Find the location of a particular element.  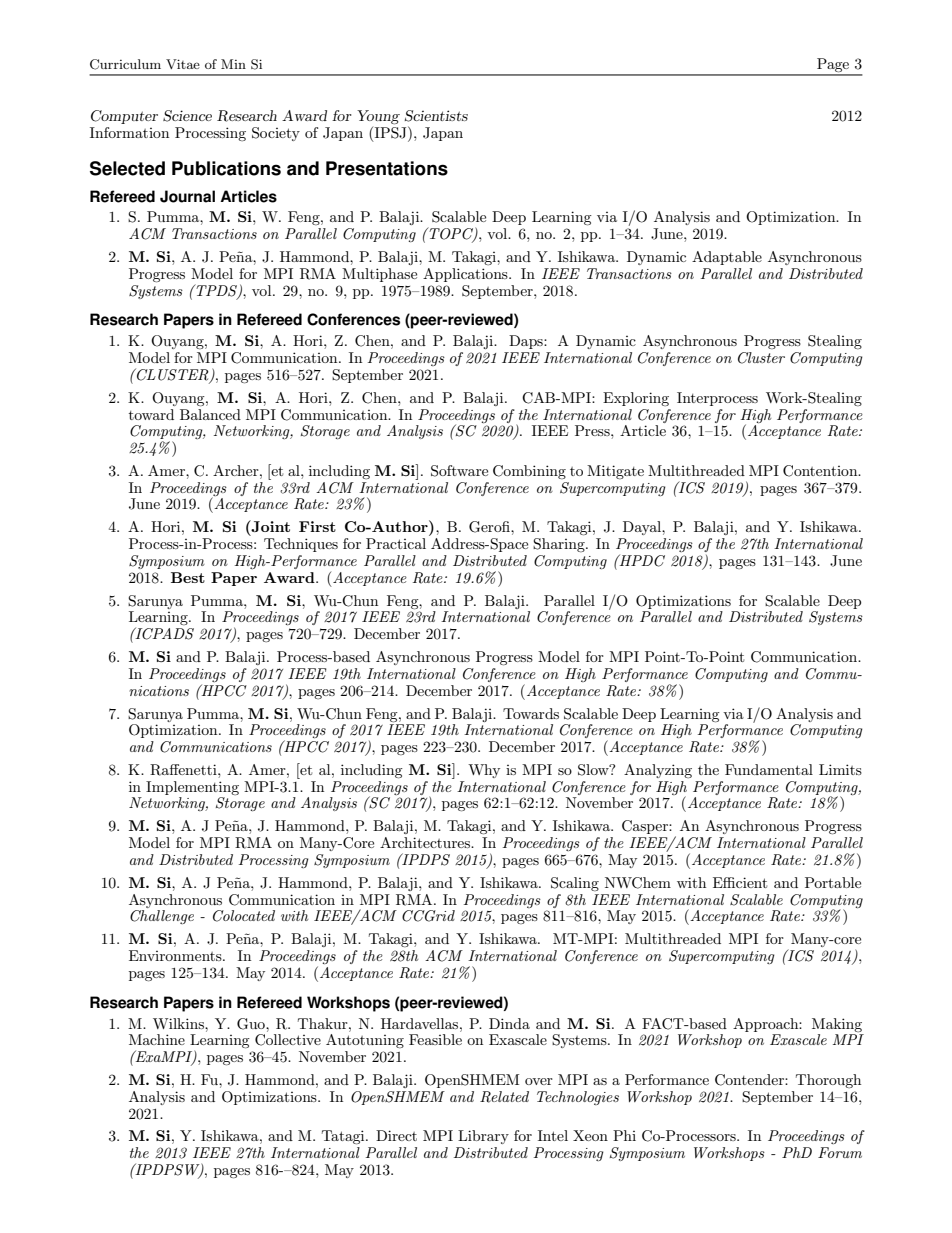

Adaptable is located at coordinates (727, 258).
